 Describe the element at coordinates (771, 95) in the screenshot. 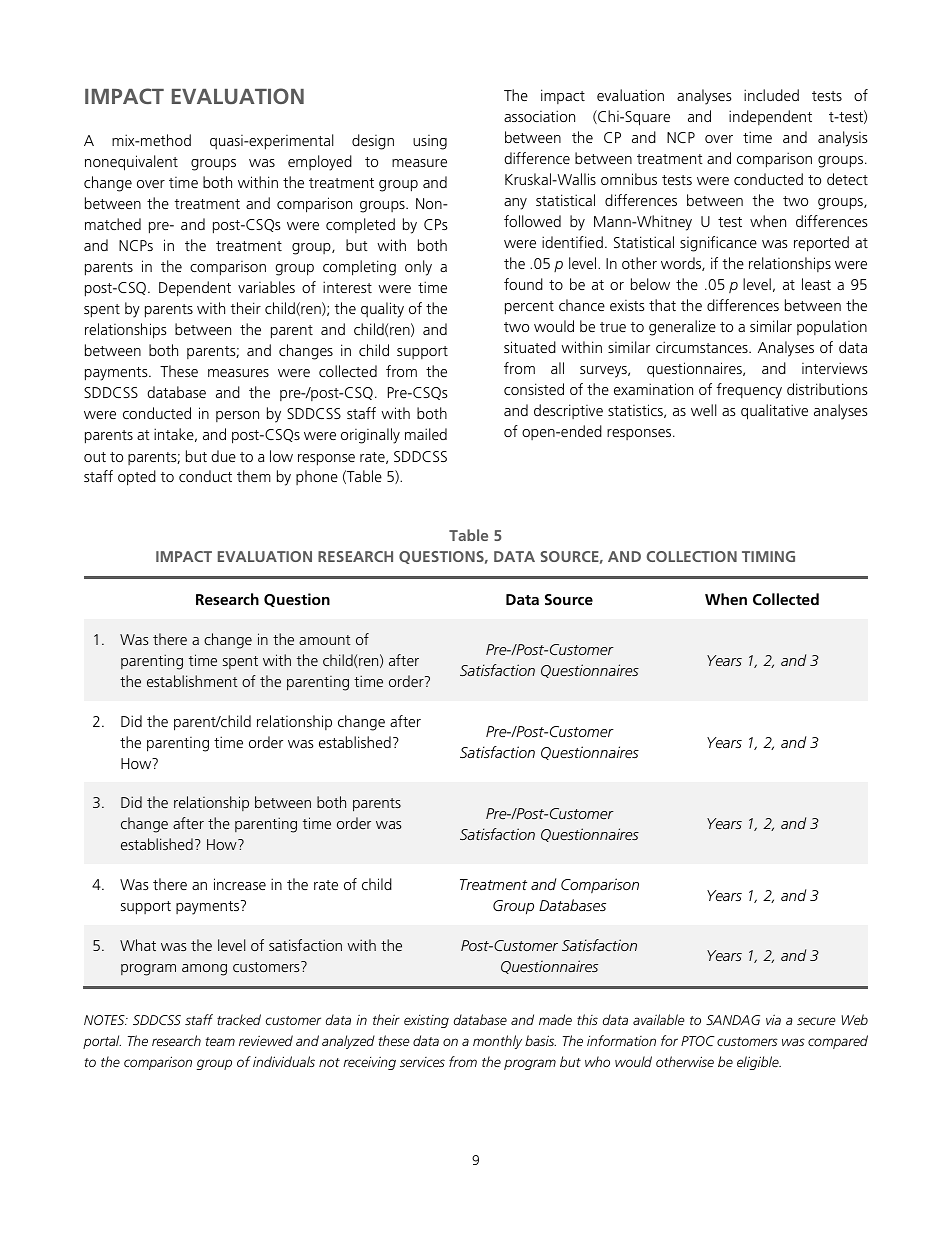

I see `included` at that location.
